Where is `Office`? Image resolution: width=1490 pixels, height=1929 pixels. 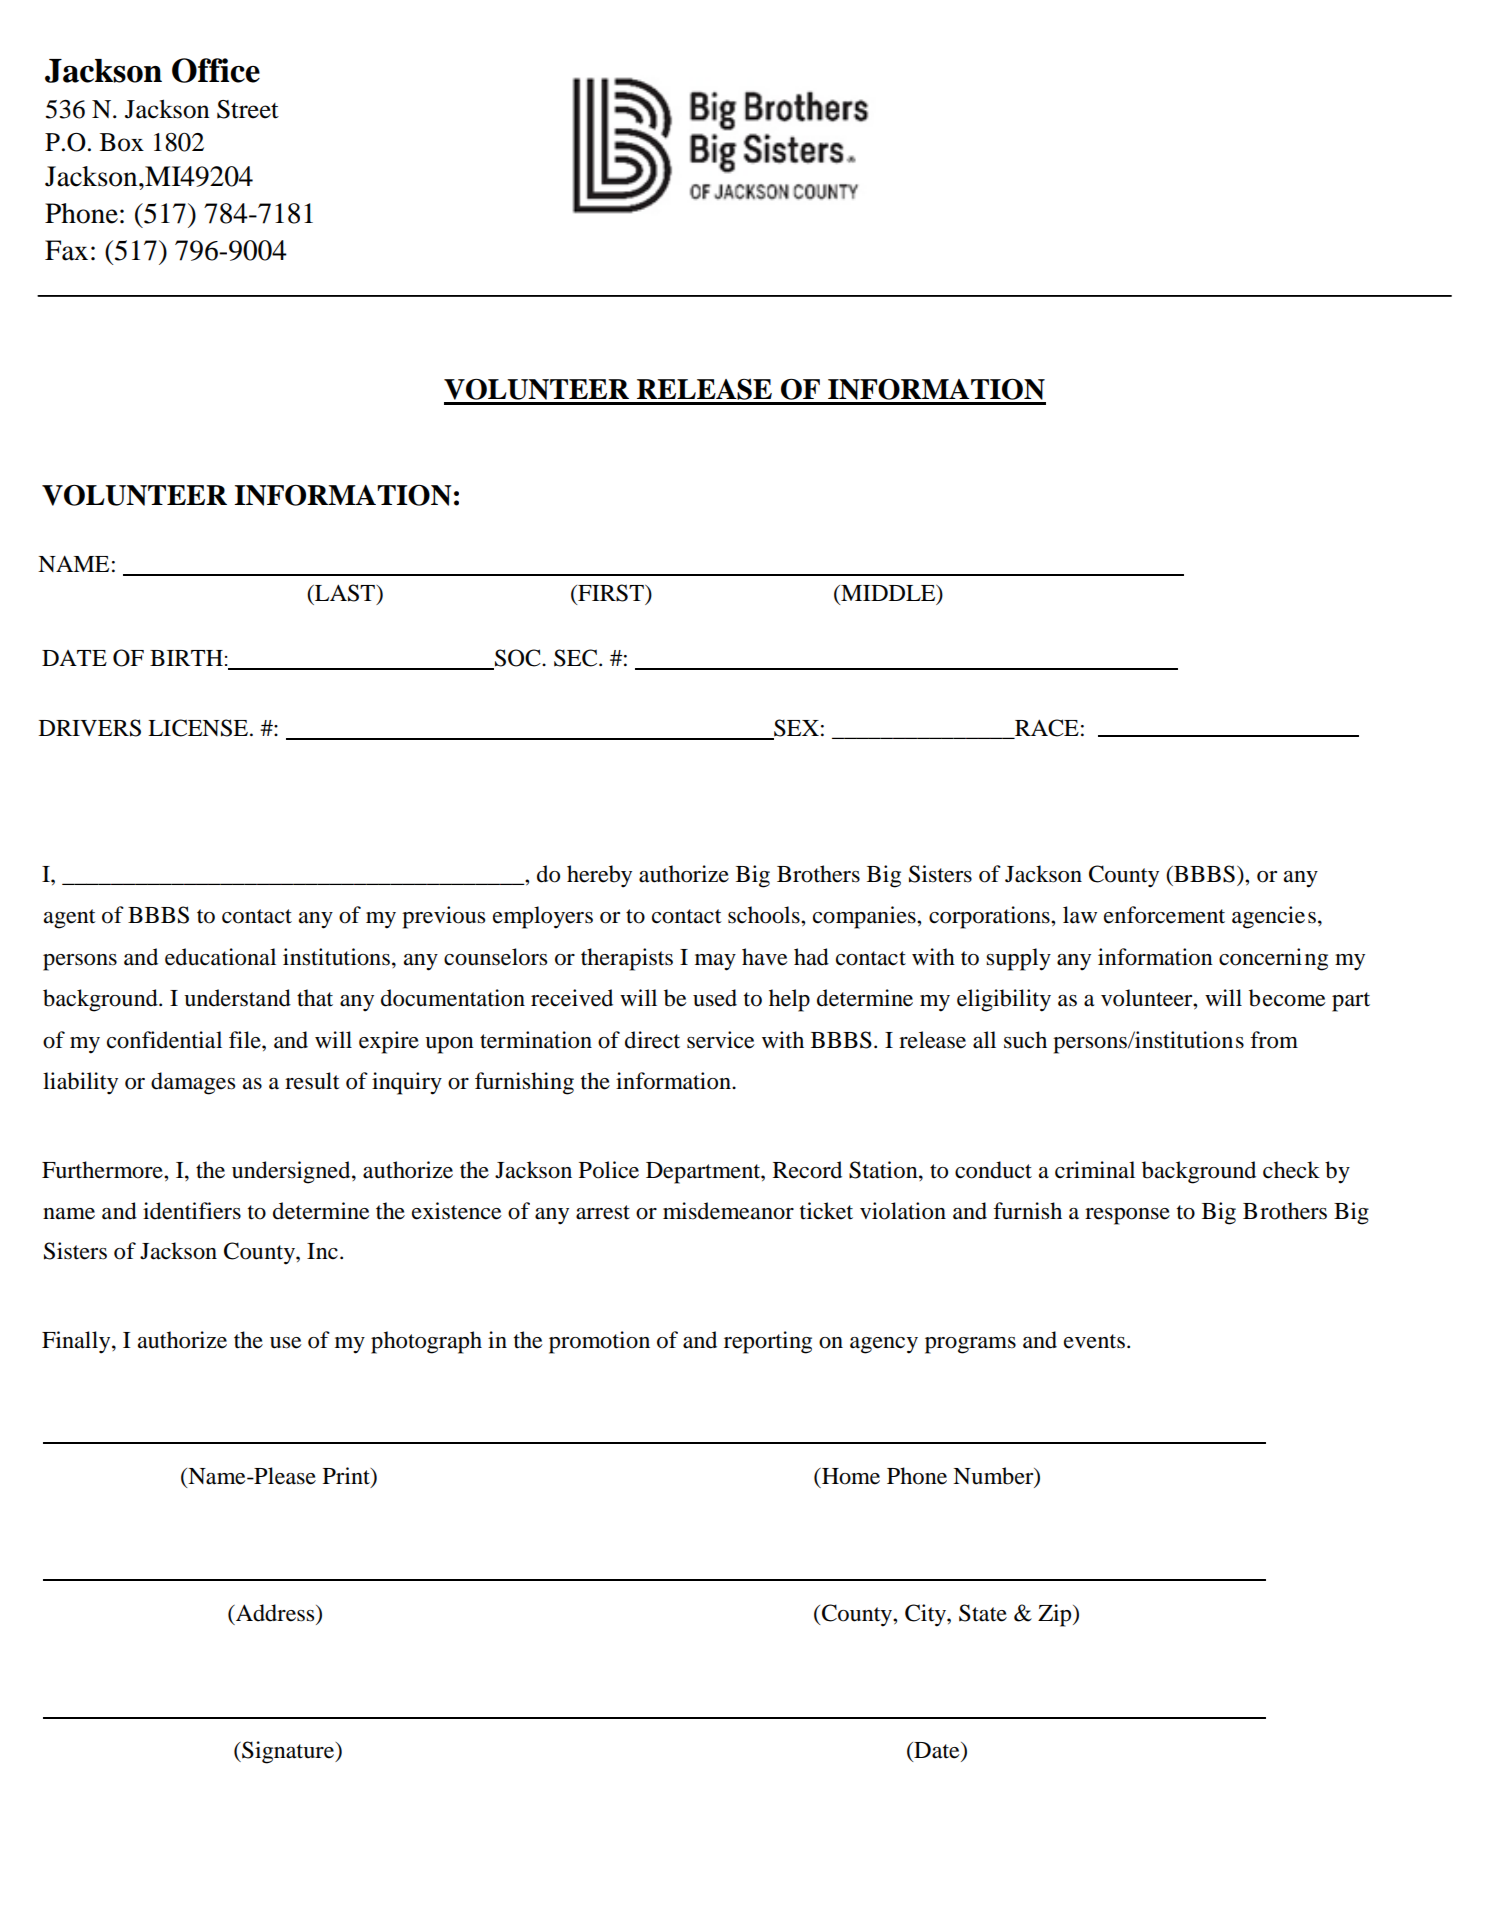
Office is located at coordinates (216, 70).
